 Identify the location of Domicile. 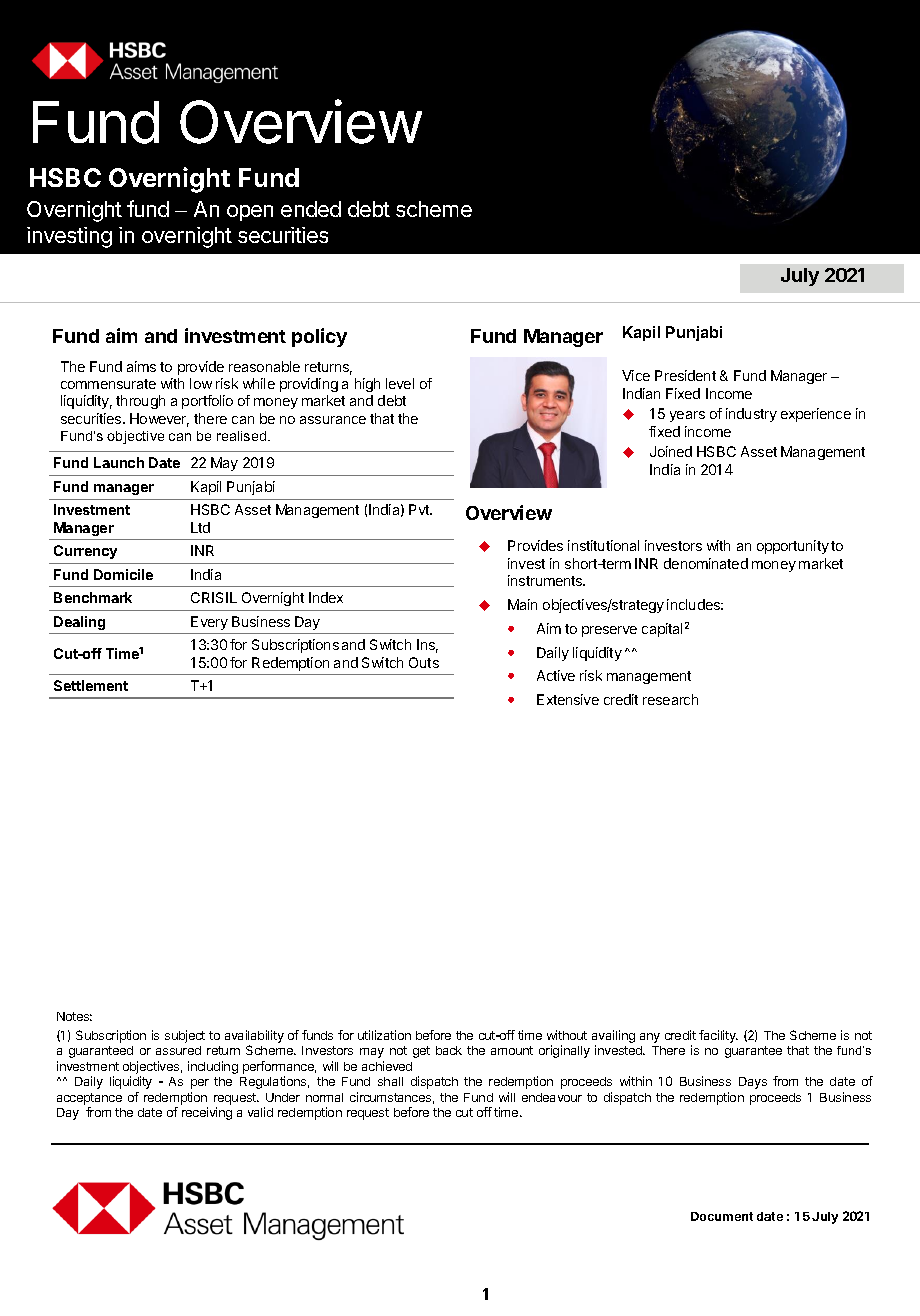
(123, 574).
